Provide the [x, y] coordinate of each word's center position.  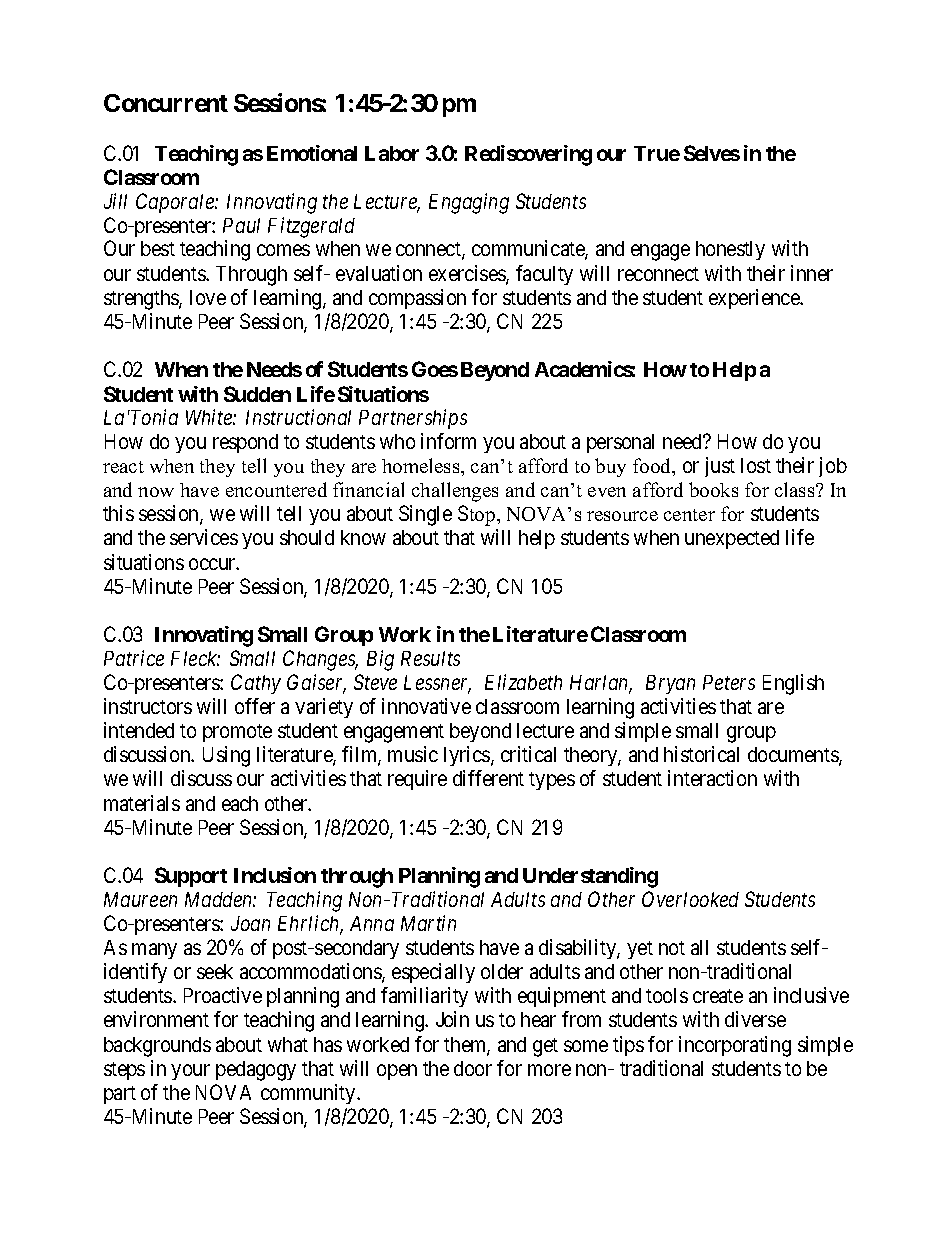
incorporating [735, 1046]
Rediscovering [528, 155]
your [190, 1072]
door [473, 1068]
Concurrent [166, 103]
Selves [712, 153]
